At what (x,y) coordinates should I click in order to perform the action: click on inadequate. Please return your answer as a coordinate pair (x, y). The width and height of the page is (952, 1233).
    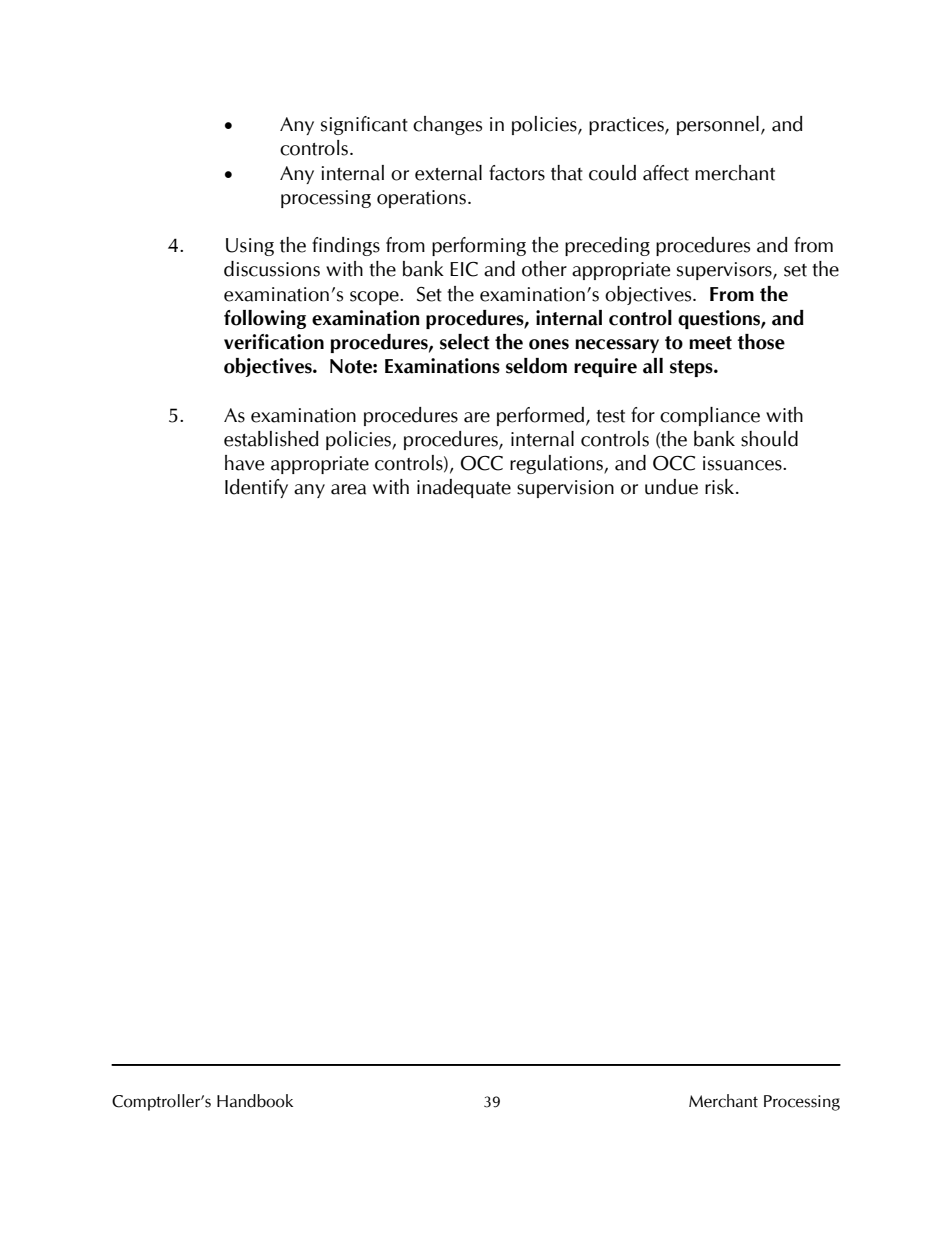
    Looking at the image, I should click on (464, 488).
